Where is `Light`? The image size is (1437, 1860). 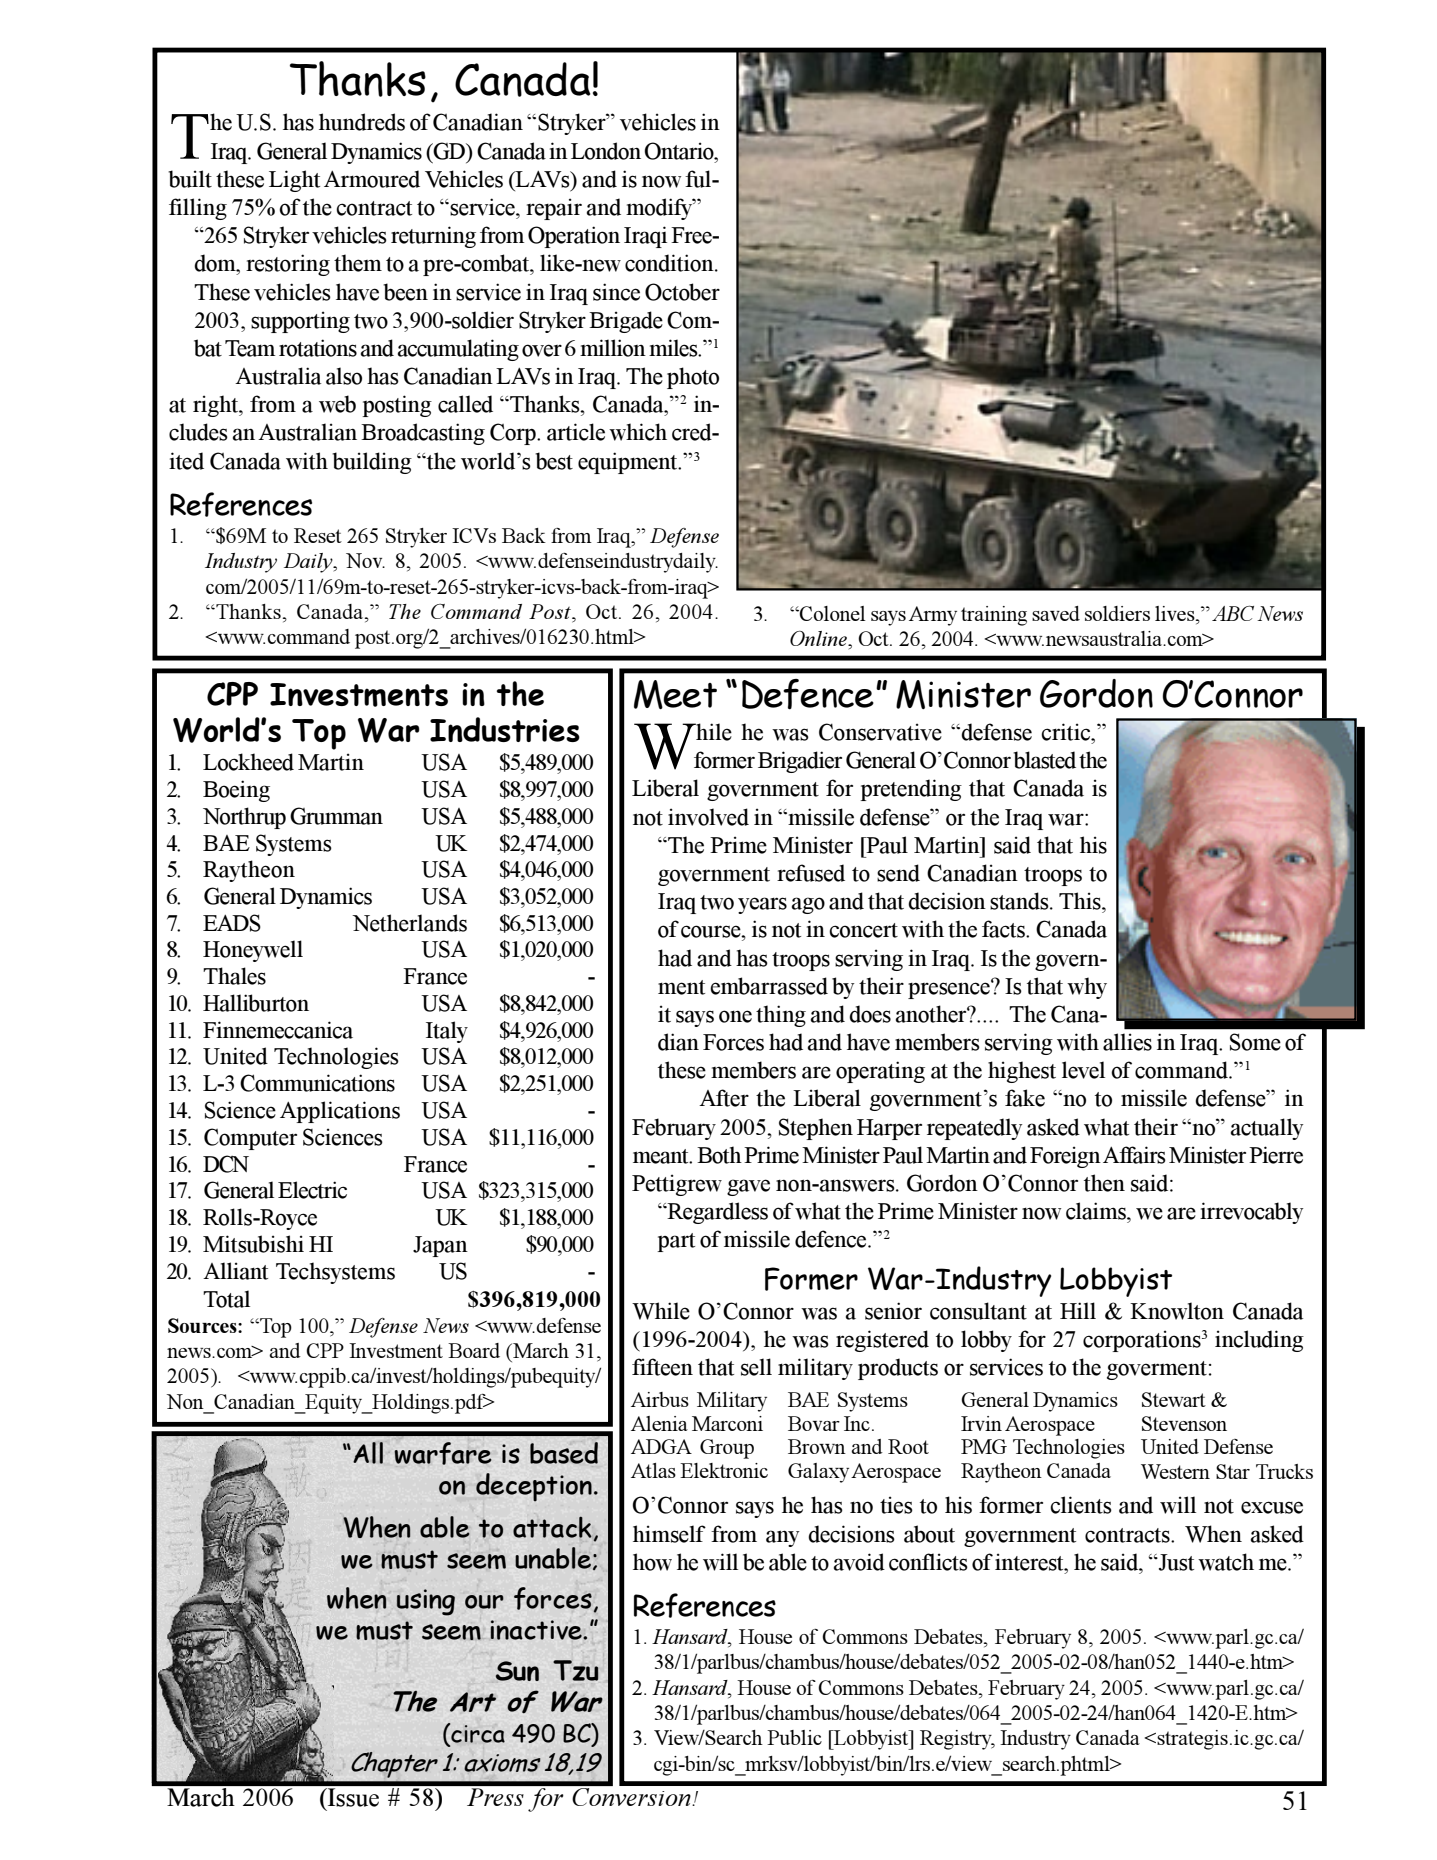 Light is located at coordinates (294, 181).
